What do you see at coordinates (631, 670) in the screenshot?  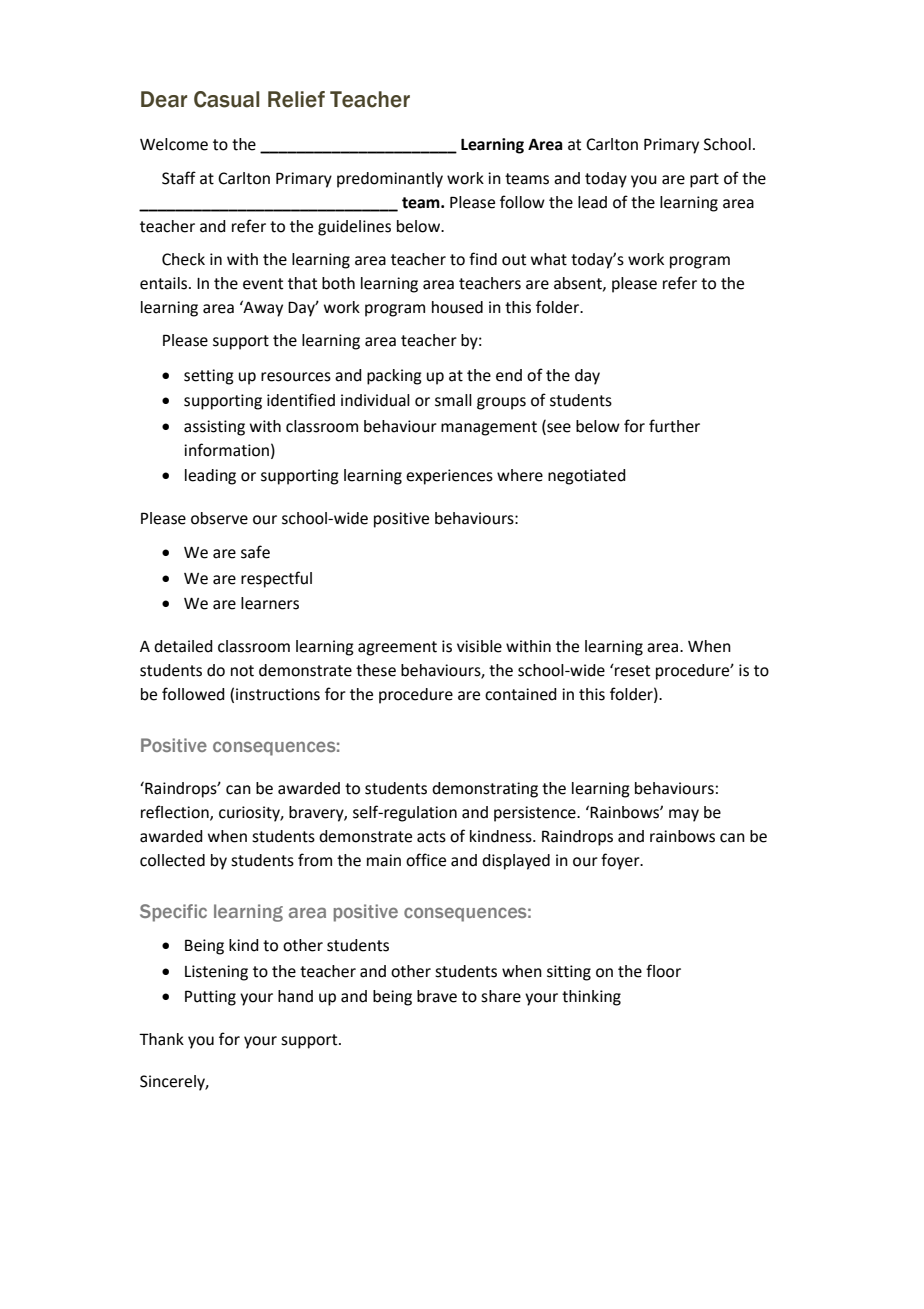 I see `reset` at bounding box center [631, 670].
